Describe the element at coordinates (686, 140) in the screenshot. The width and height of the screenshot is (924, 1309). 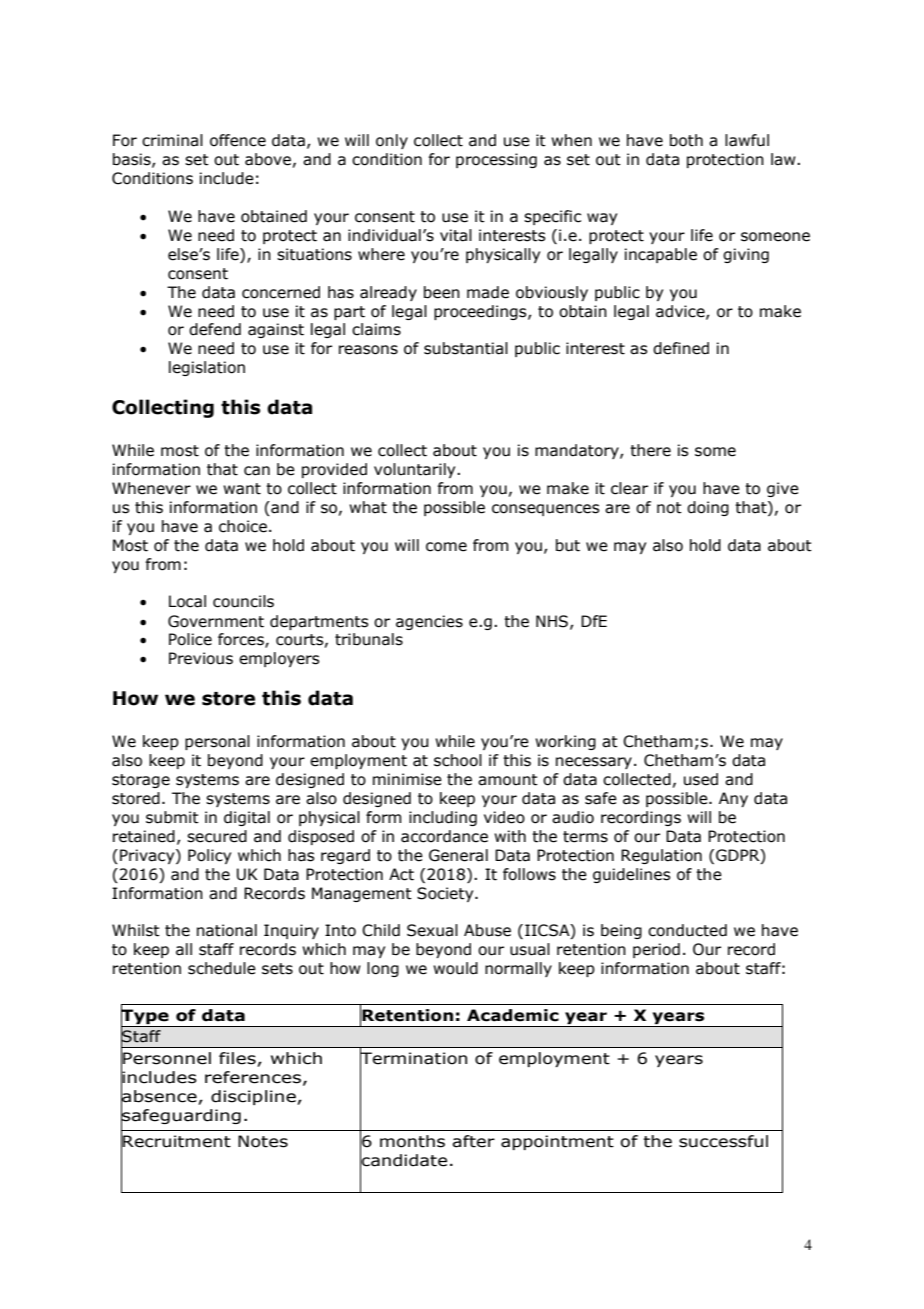
I see `both` at that location.
